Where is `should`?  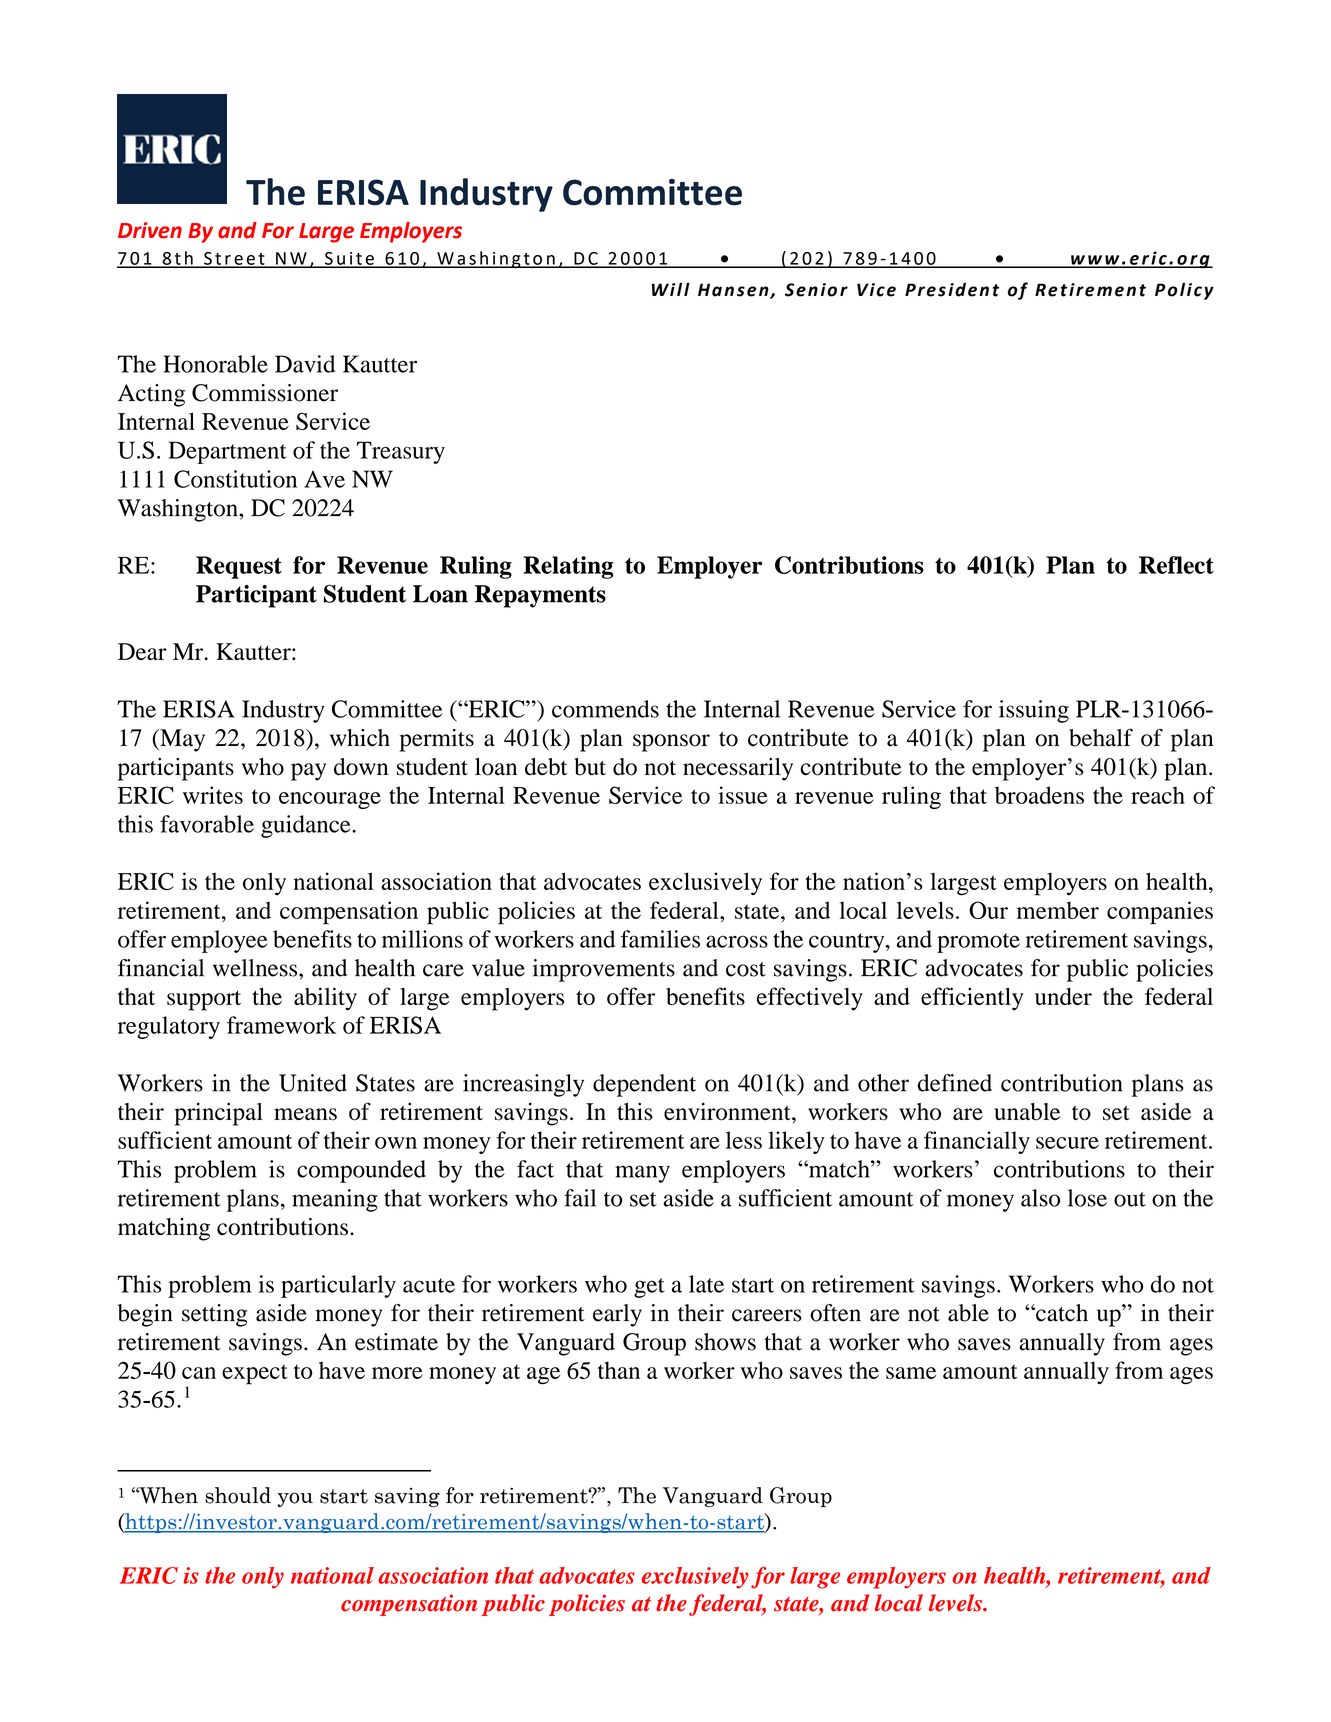
should is located at coordinates (238, 1495).
